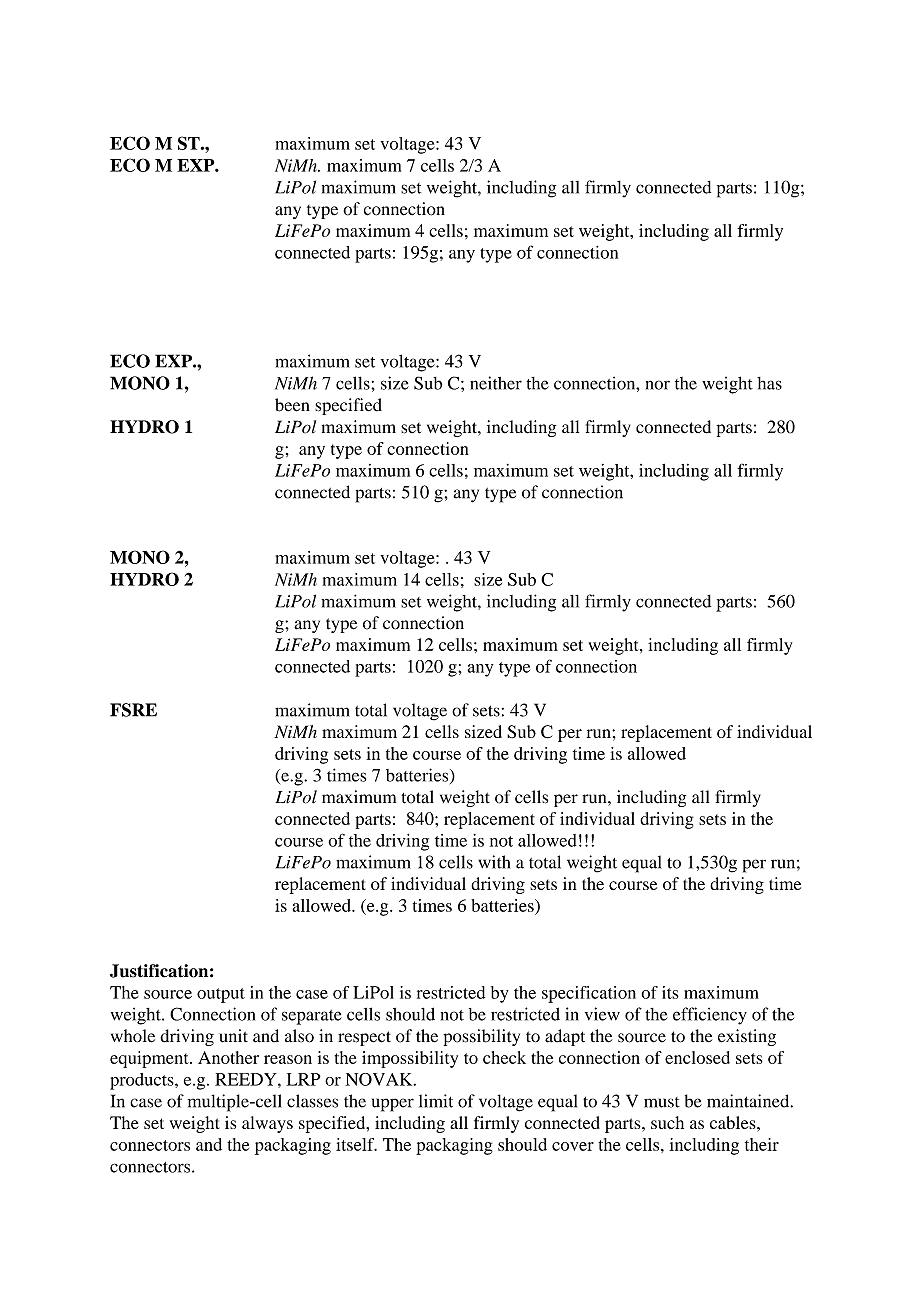 The image size is (924, 1308). What do you see at coordinates (496, 383) in the screenshot?
I see `neither` at bounding box center [496, 383].
